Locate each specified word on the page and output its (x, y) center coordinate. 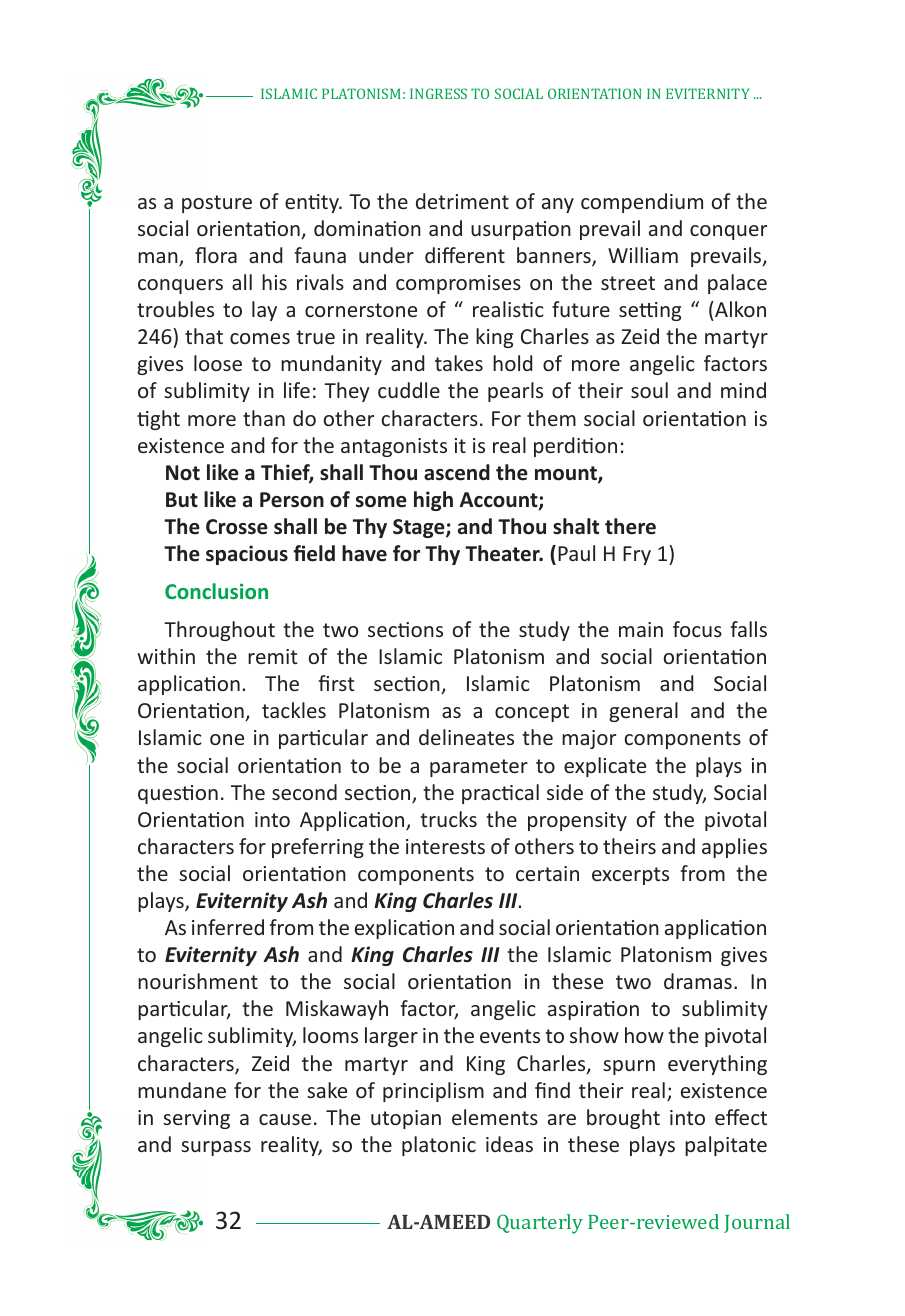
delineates (466, 737)
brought (623, 1119)
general (643, 712)
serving (196, 1119)
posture (217, 204)
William (643, 255)
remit (272, 656)
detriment (462, 201)
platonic (439, 1146)
